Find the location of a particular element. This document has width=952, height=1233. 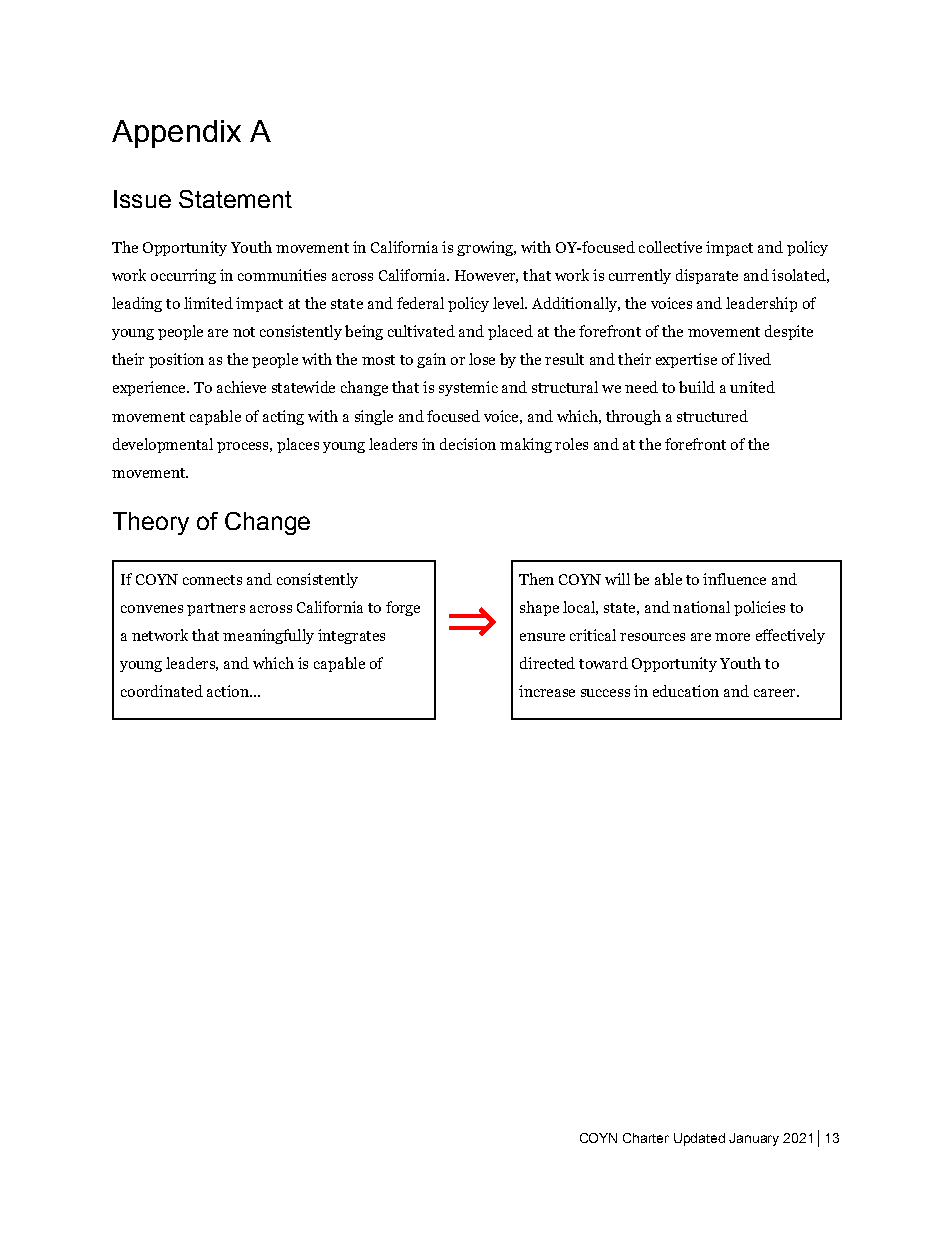

Charter is located at coordinates (646, 1138).
